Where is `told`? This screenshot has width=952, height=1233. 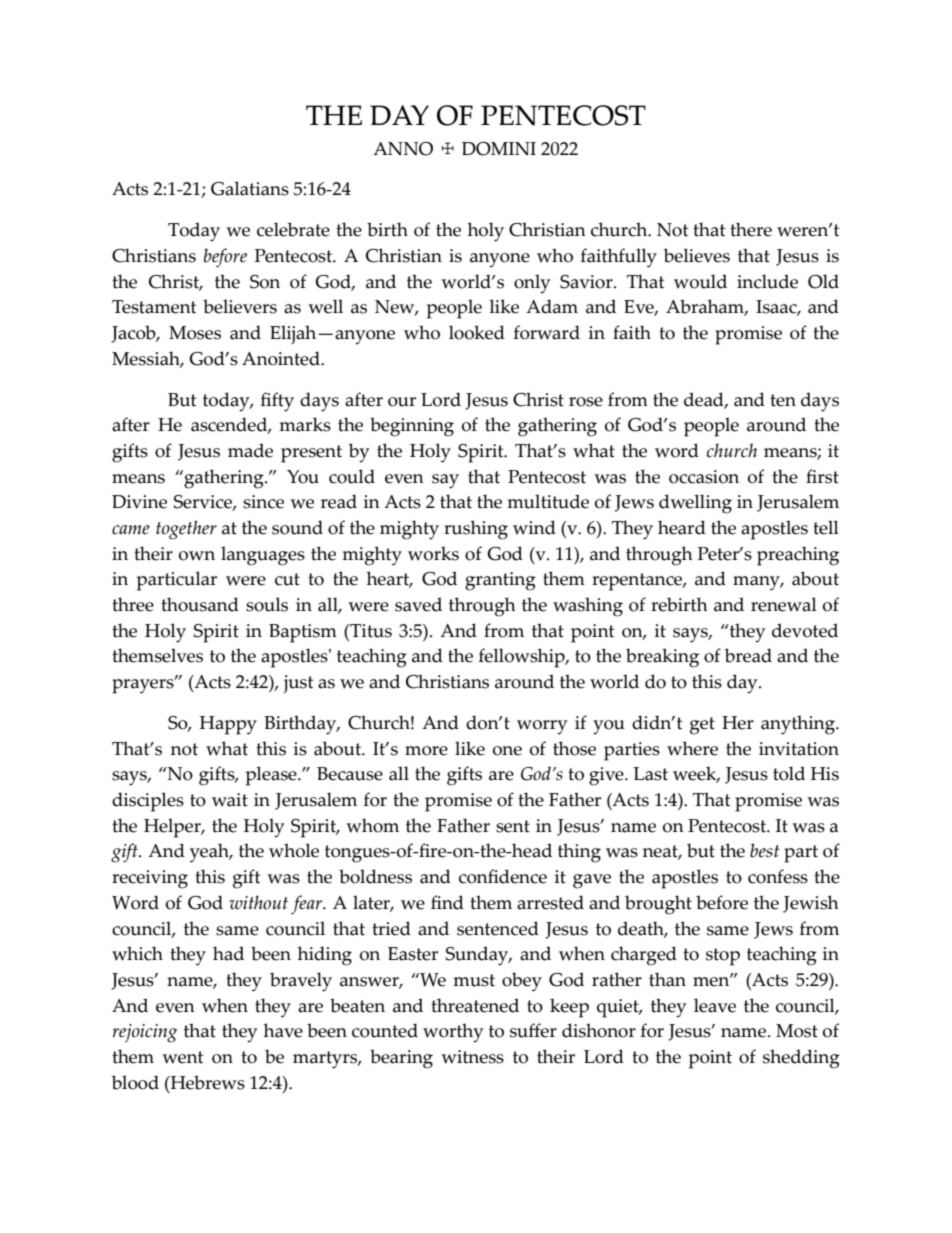
told is located at coordinates (789, 773).
